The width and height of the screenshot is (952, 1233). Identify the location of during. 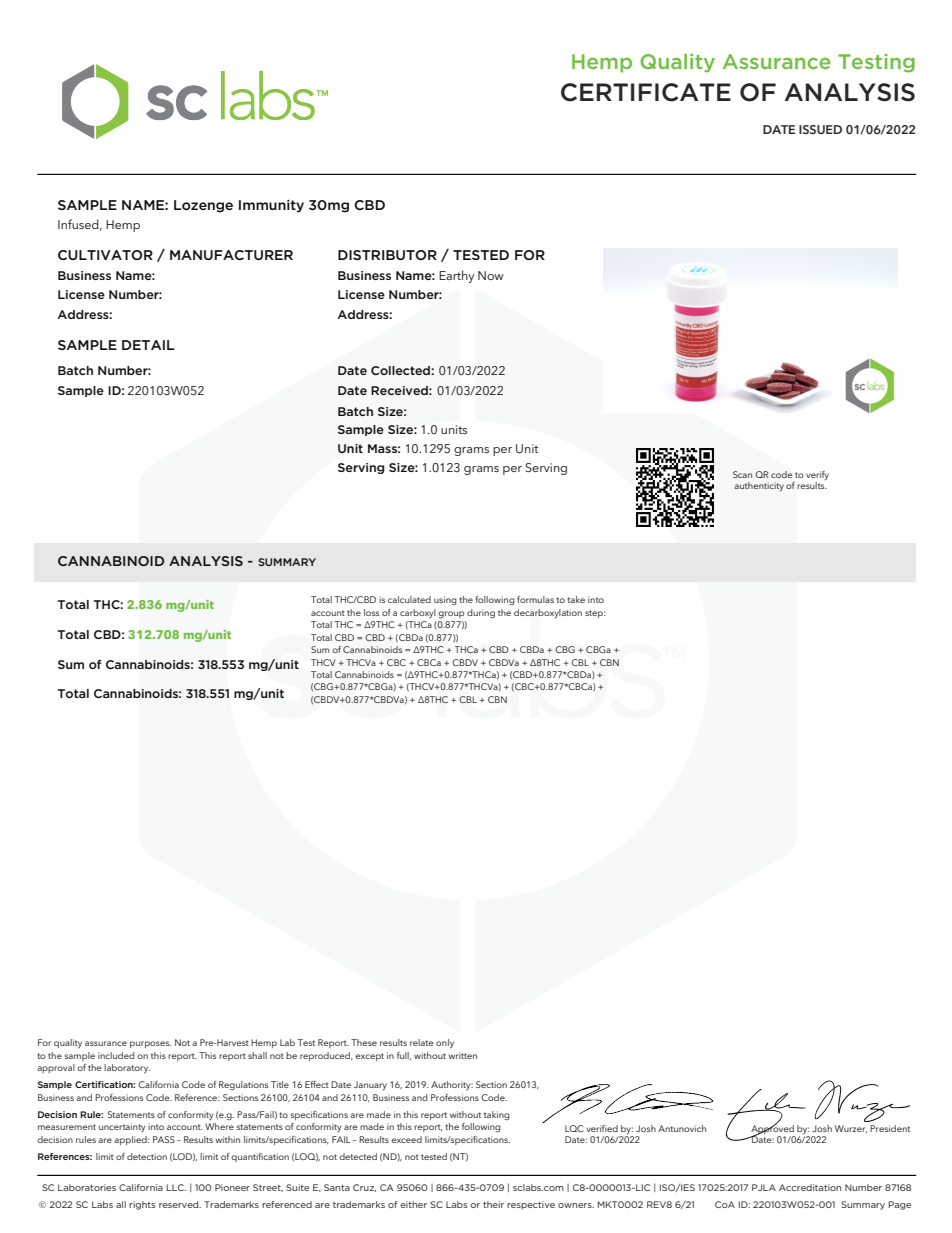
(481, 614).
